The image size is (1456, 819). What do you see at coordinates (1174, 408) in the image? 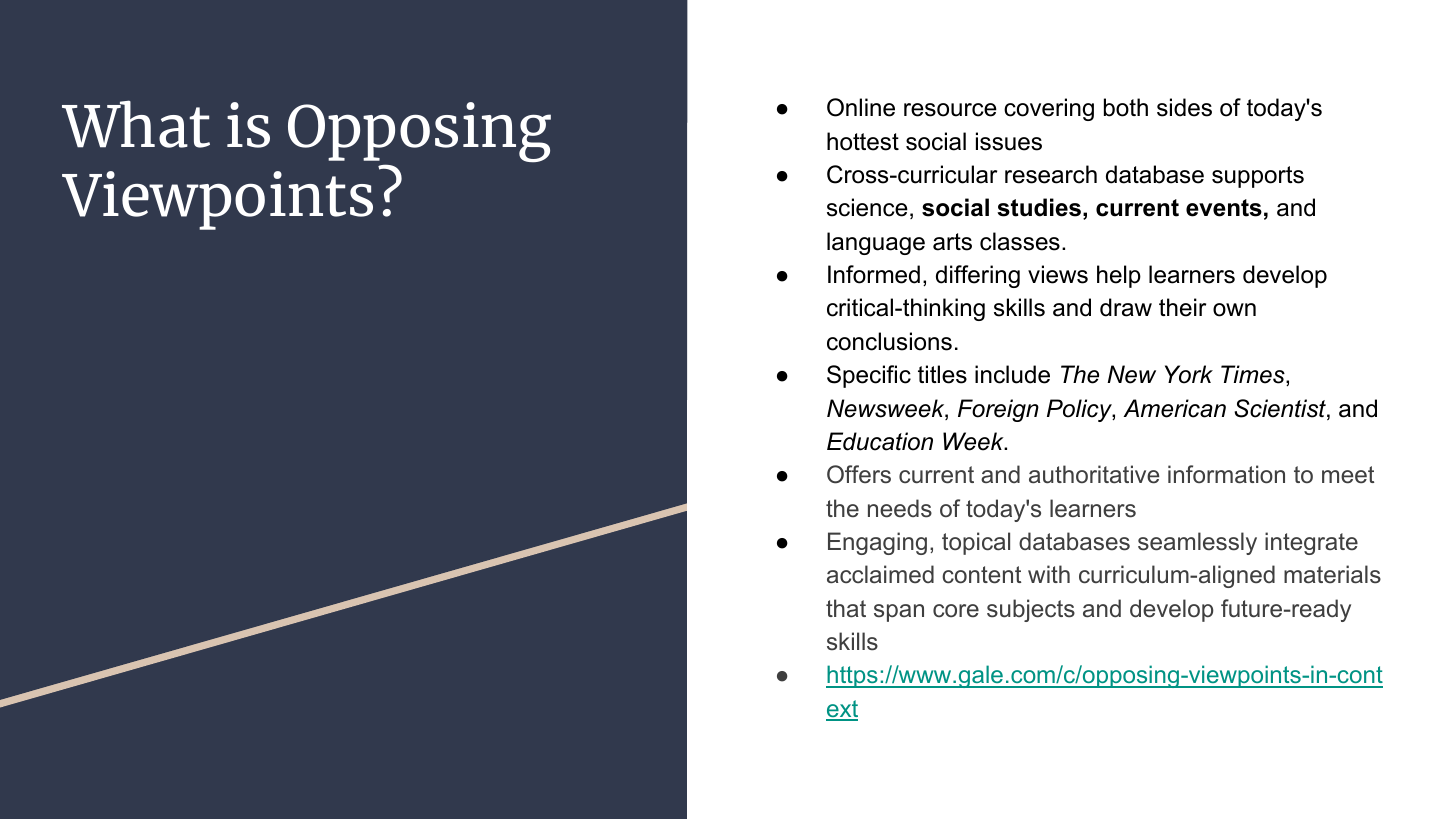
I see `American` at bounding box center [1174, 408].
